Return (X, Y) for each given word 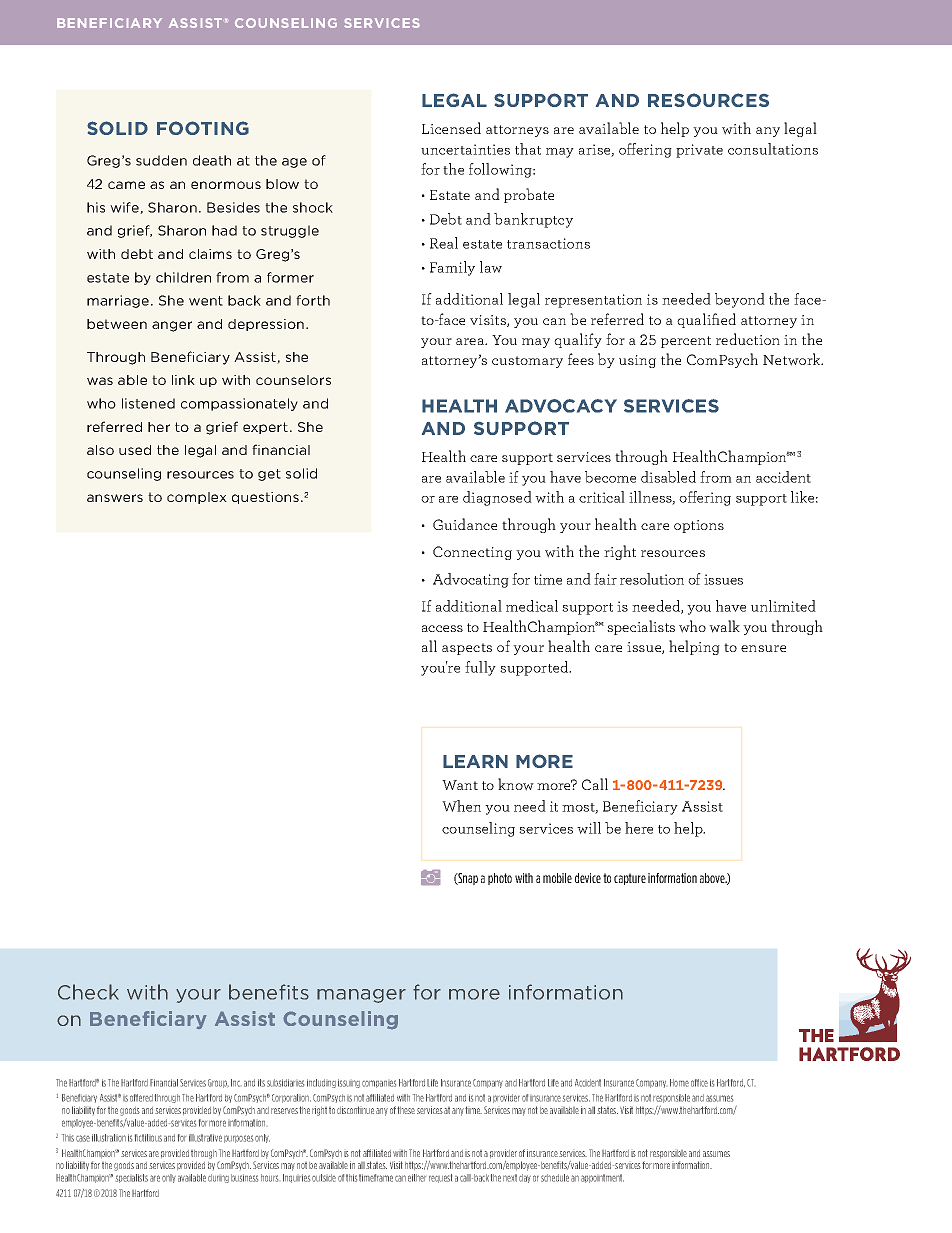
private (699, 151)
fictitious (148, 1138)
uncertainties (465, 149)
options (699, 526)
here (639, 828)
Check (88, 992)
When (461, 806)
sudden (161, 160)
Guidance (465, 524)
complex (197, 498)
